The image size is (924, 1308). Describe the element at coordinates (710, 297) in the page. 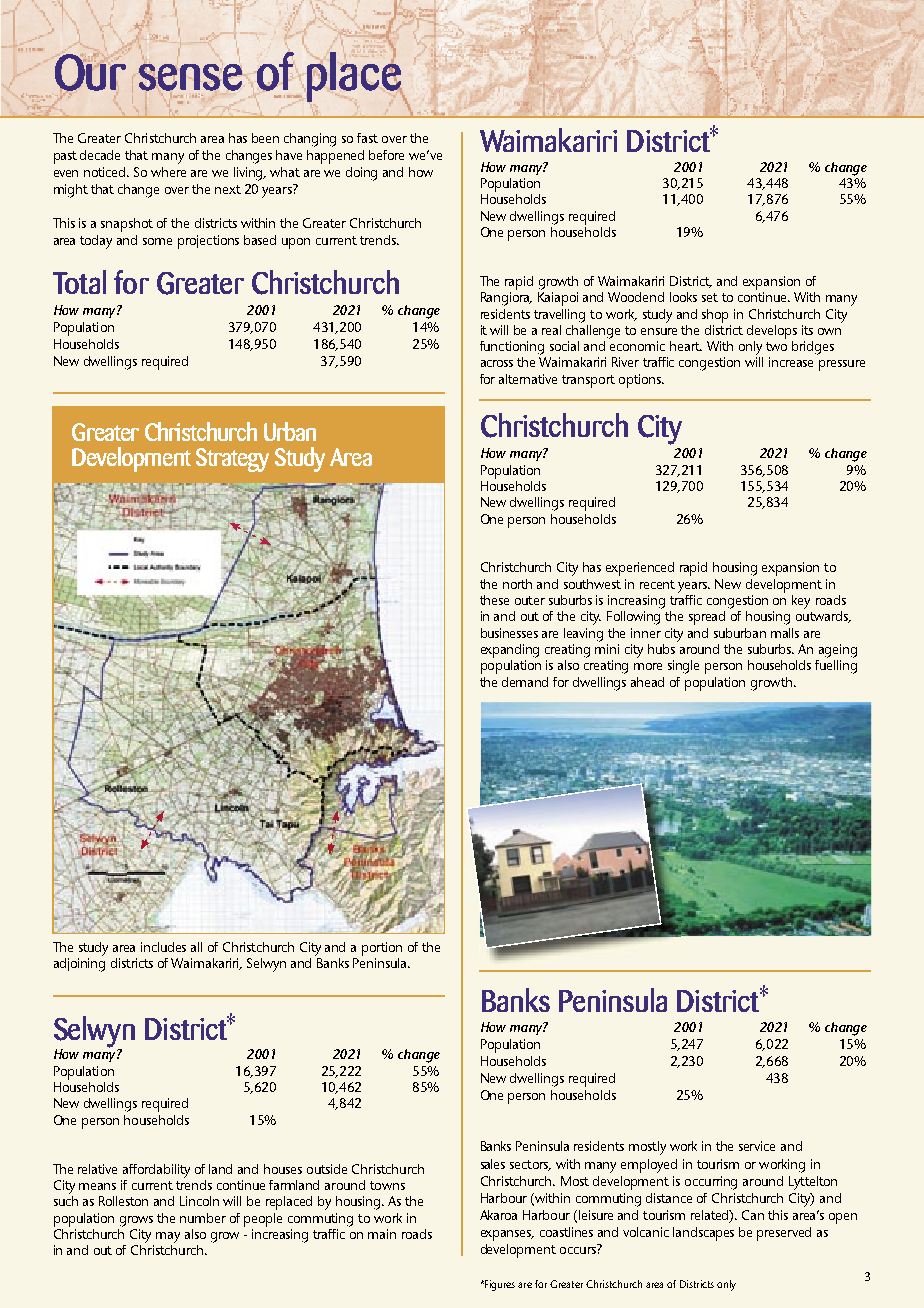

I see `set` at that location.
